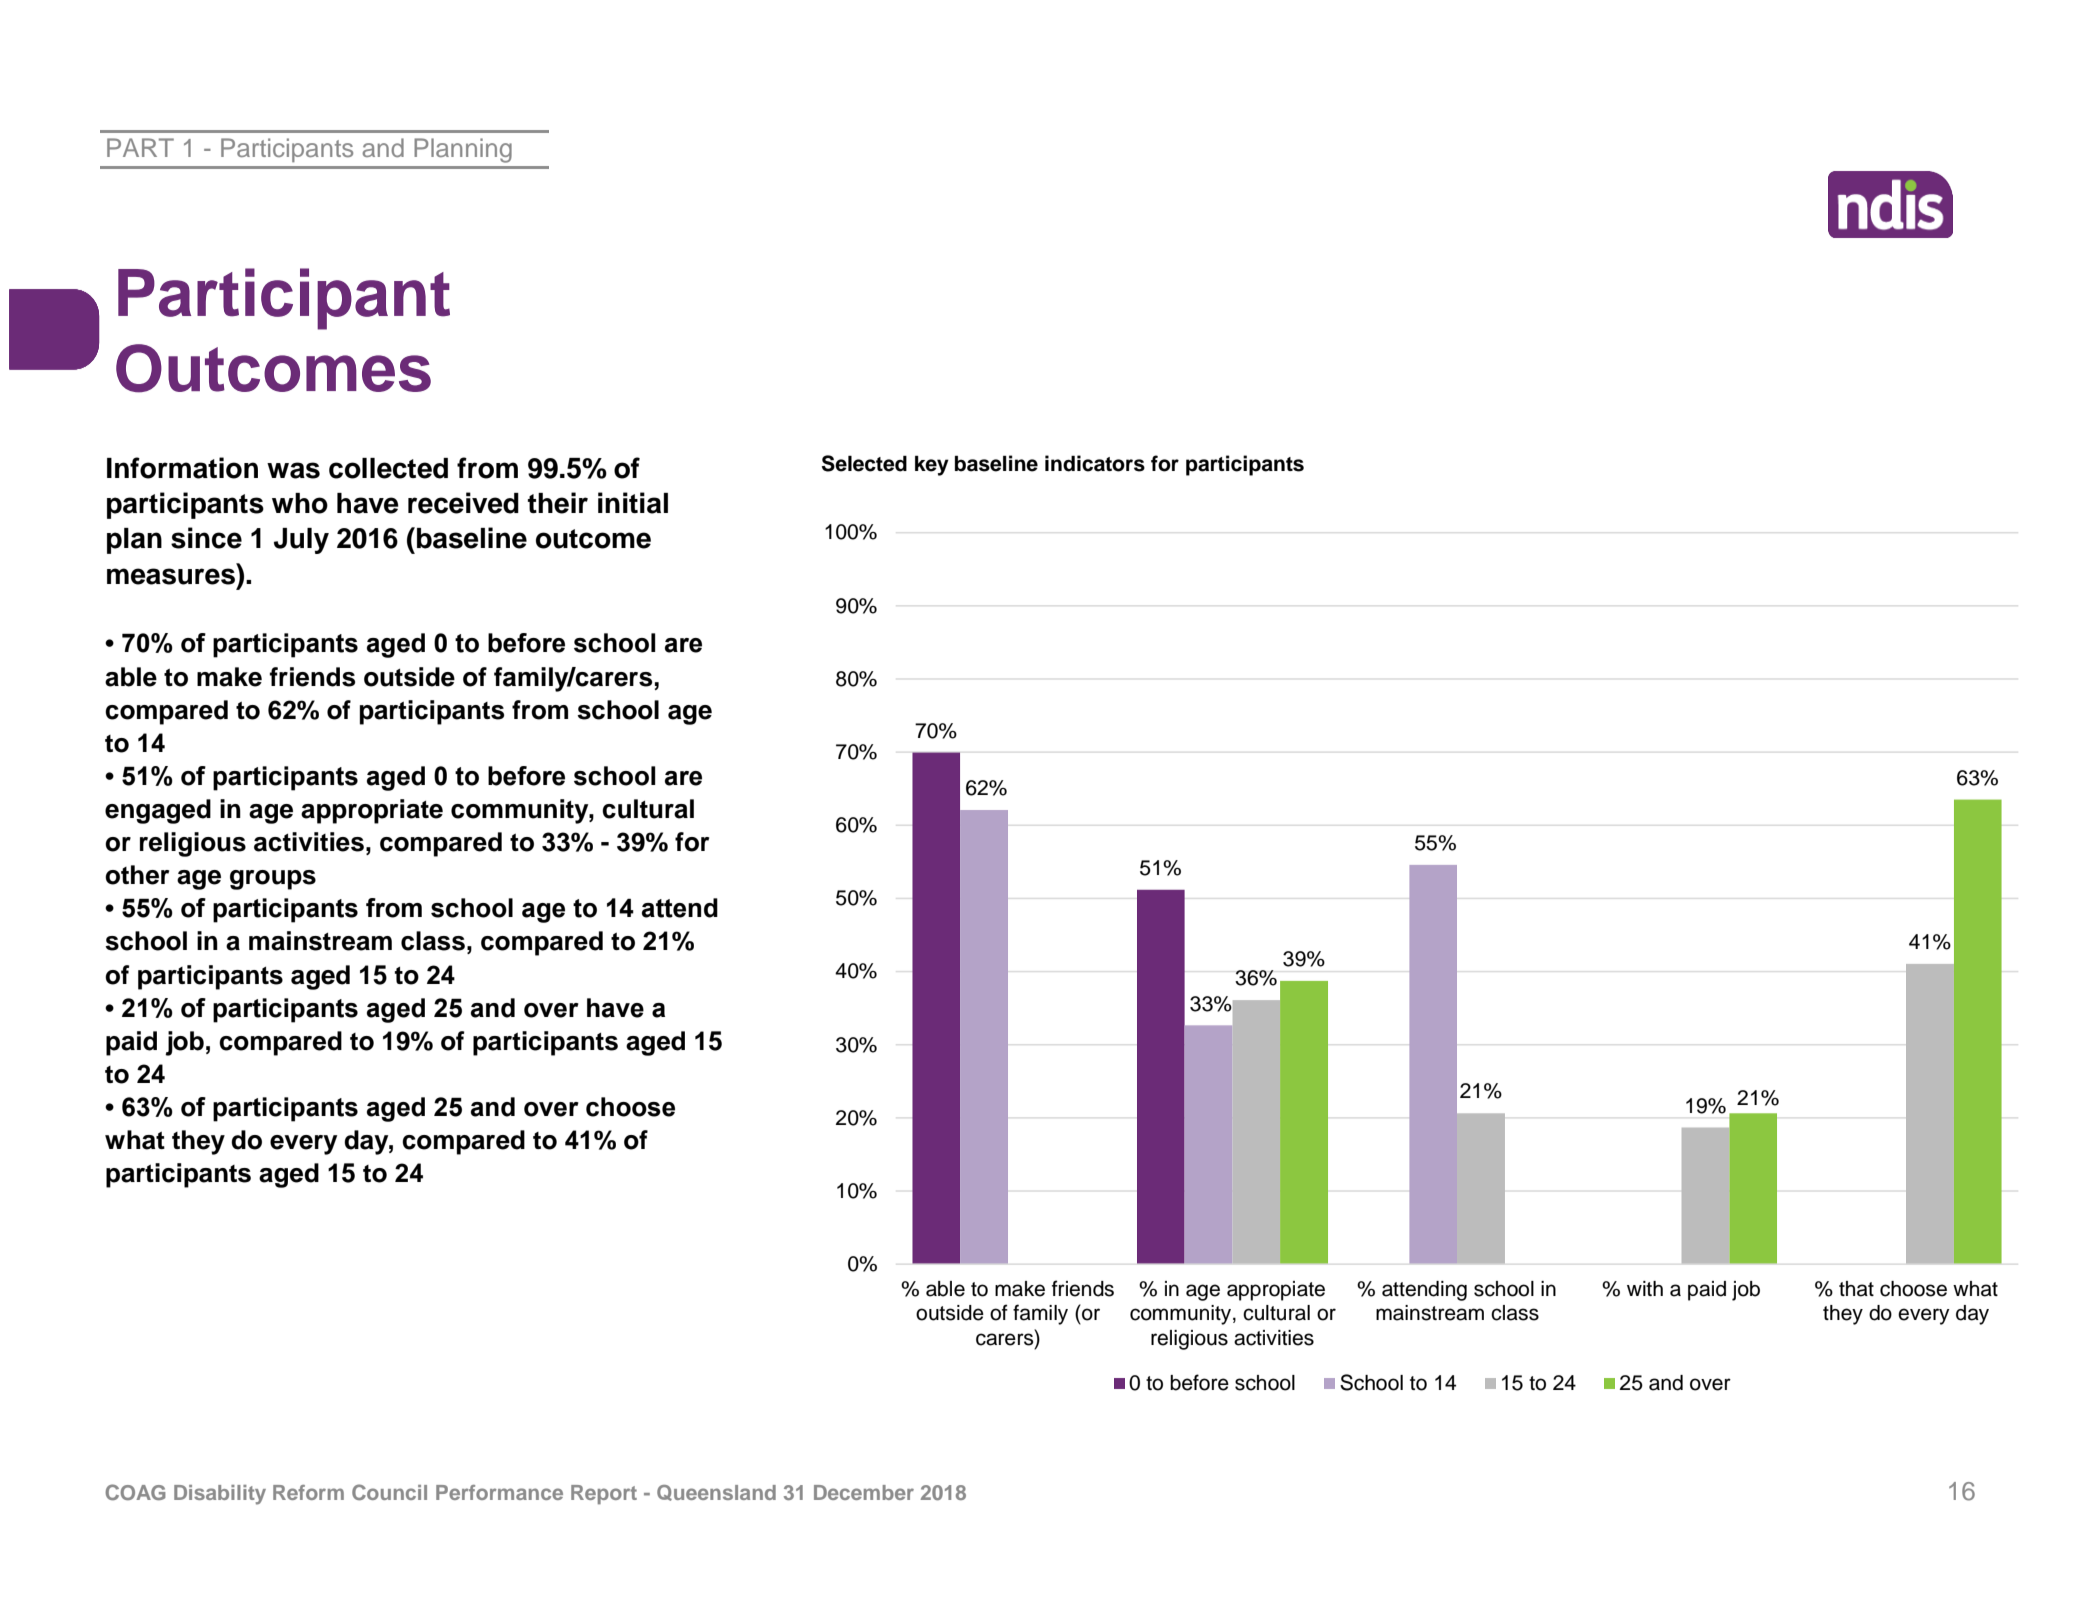  Describe the element at coordinates (308, 1492) in the page. I see `Reform` at that location.
